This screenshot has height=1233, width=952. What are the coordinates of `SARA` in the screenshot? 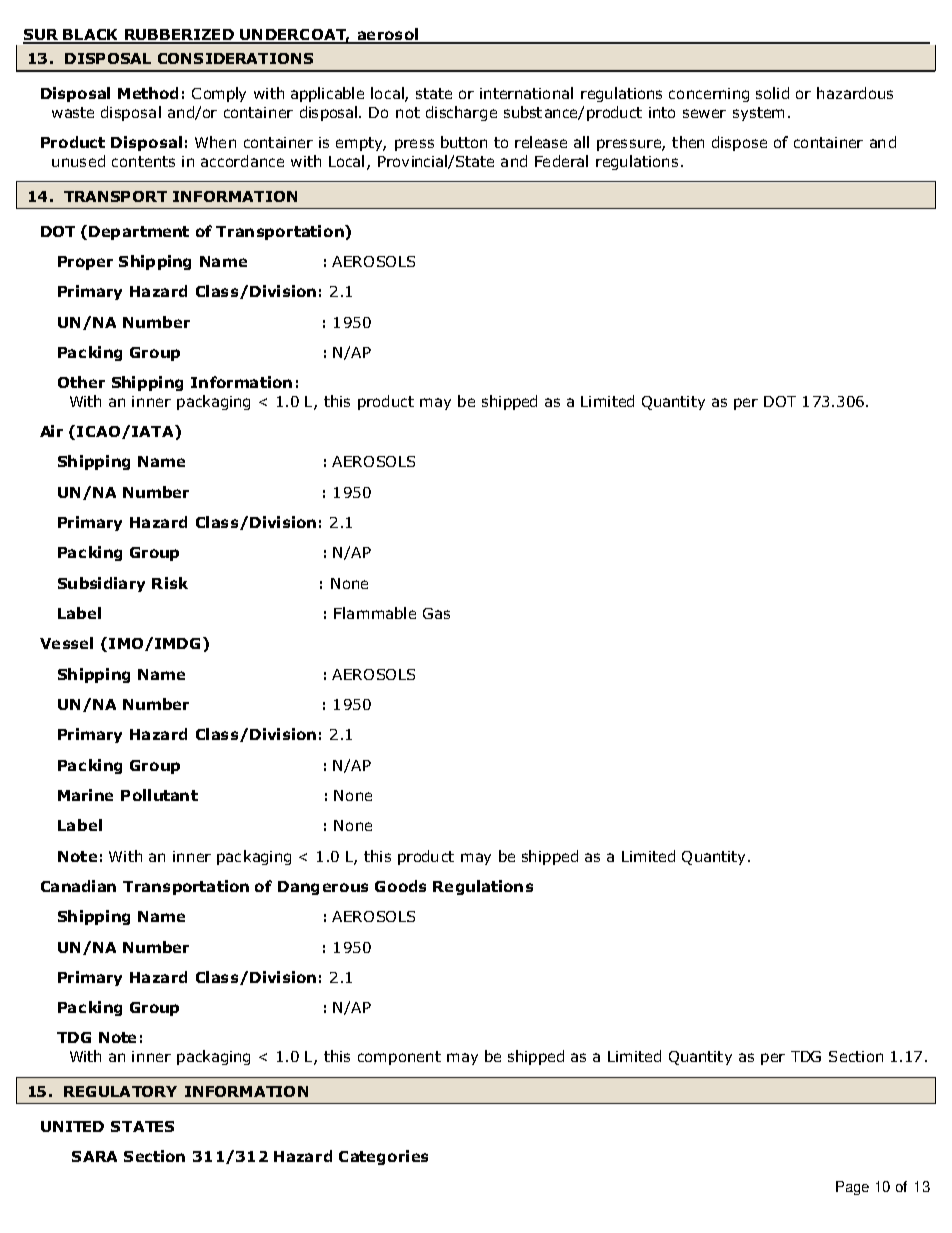 It's located at (94, 1156).
